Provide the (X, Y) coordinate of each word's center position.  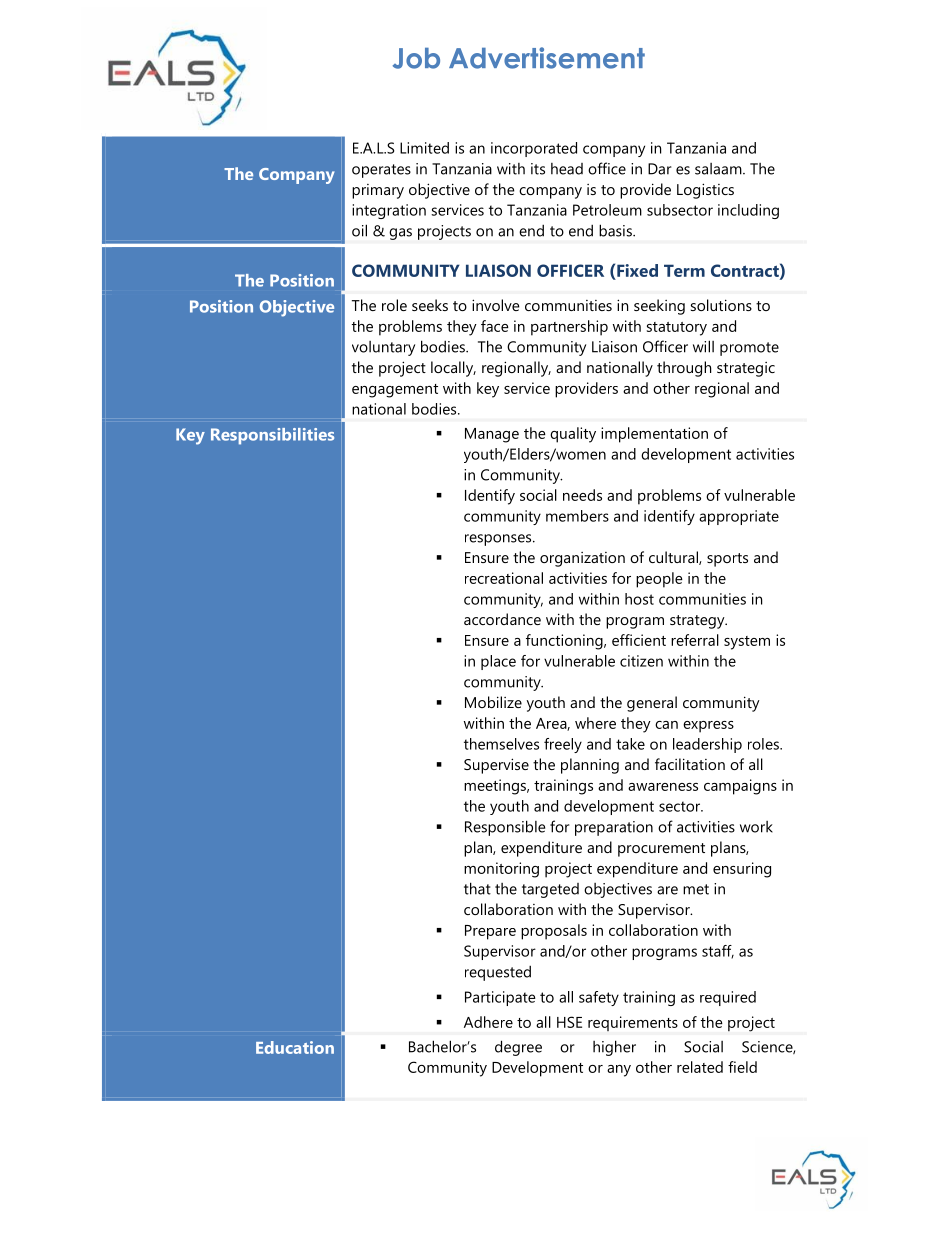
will (703, 346)
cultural (674, 558)
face (495, 326)
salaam (719, 169)
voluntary (383, 348)
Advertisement (547, 58)
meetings (496, 787)
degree (518, 1048)
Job (416, 58)
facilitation (690, 764)
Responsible (505, 828)
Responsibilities (272, 436)
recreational (504, 578)
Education (295, 1047)
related (700, 1067)
